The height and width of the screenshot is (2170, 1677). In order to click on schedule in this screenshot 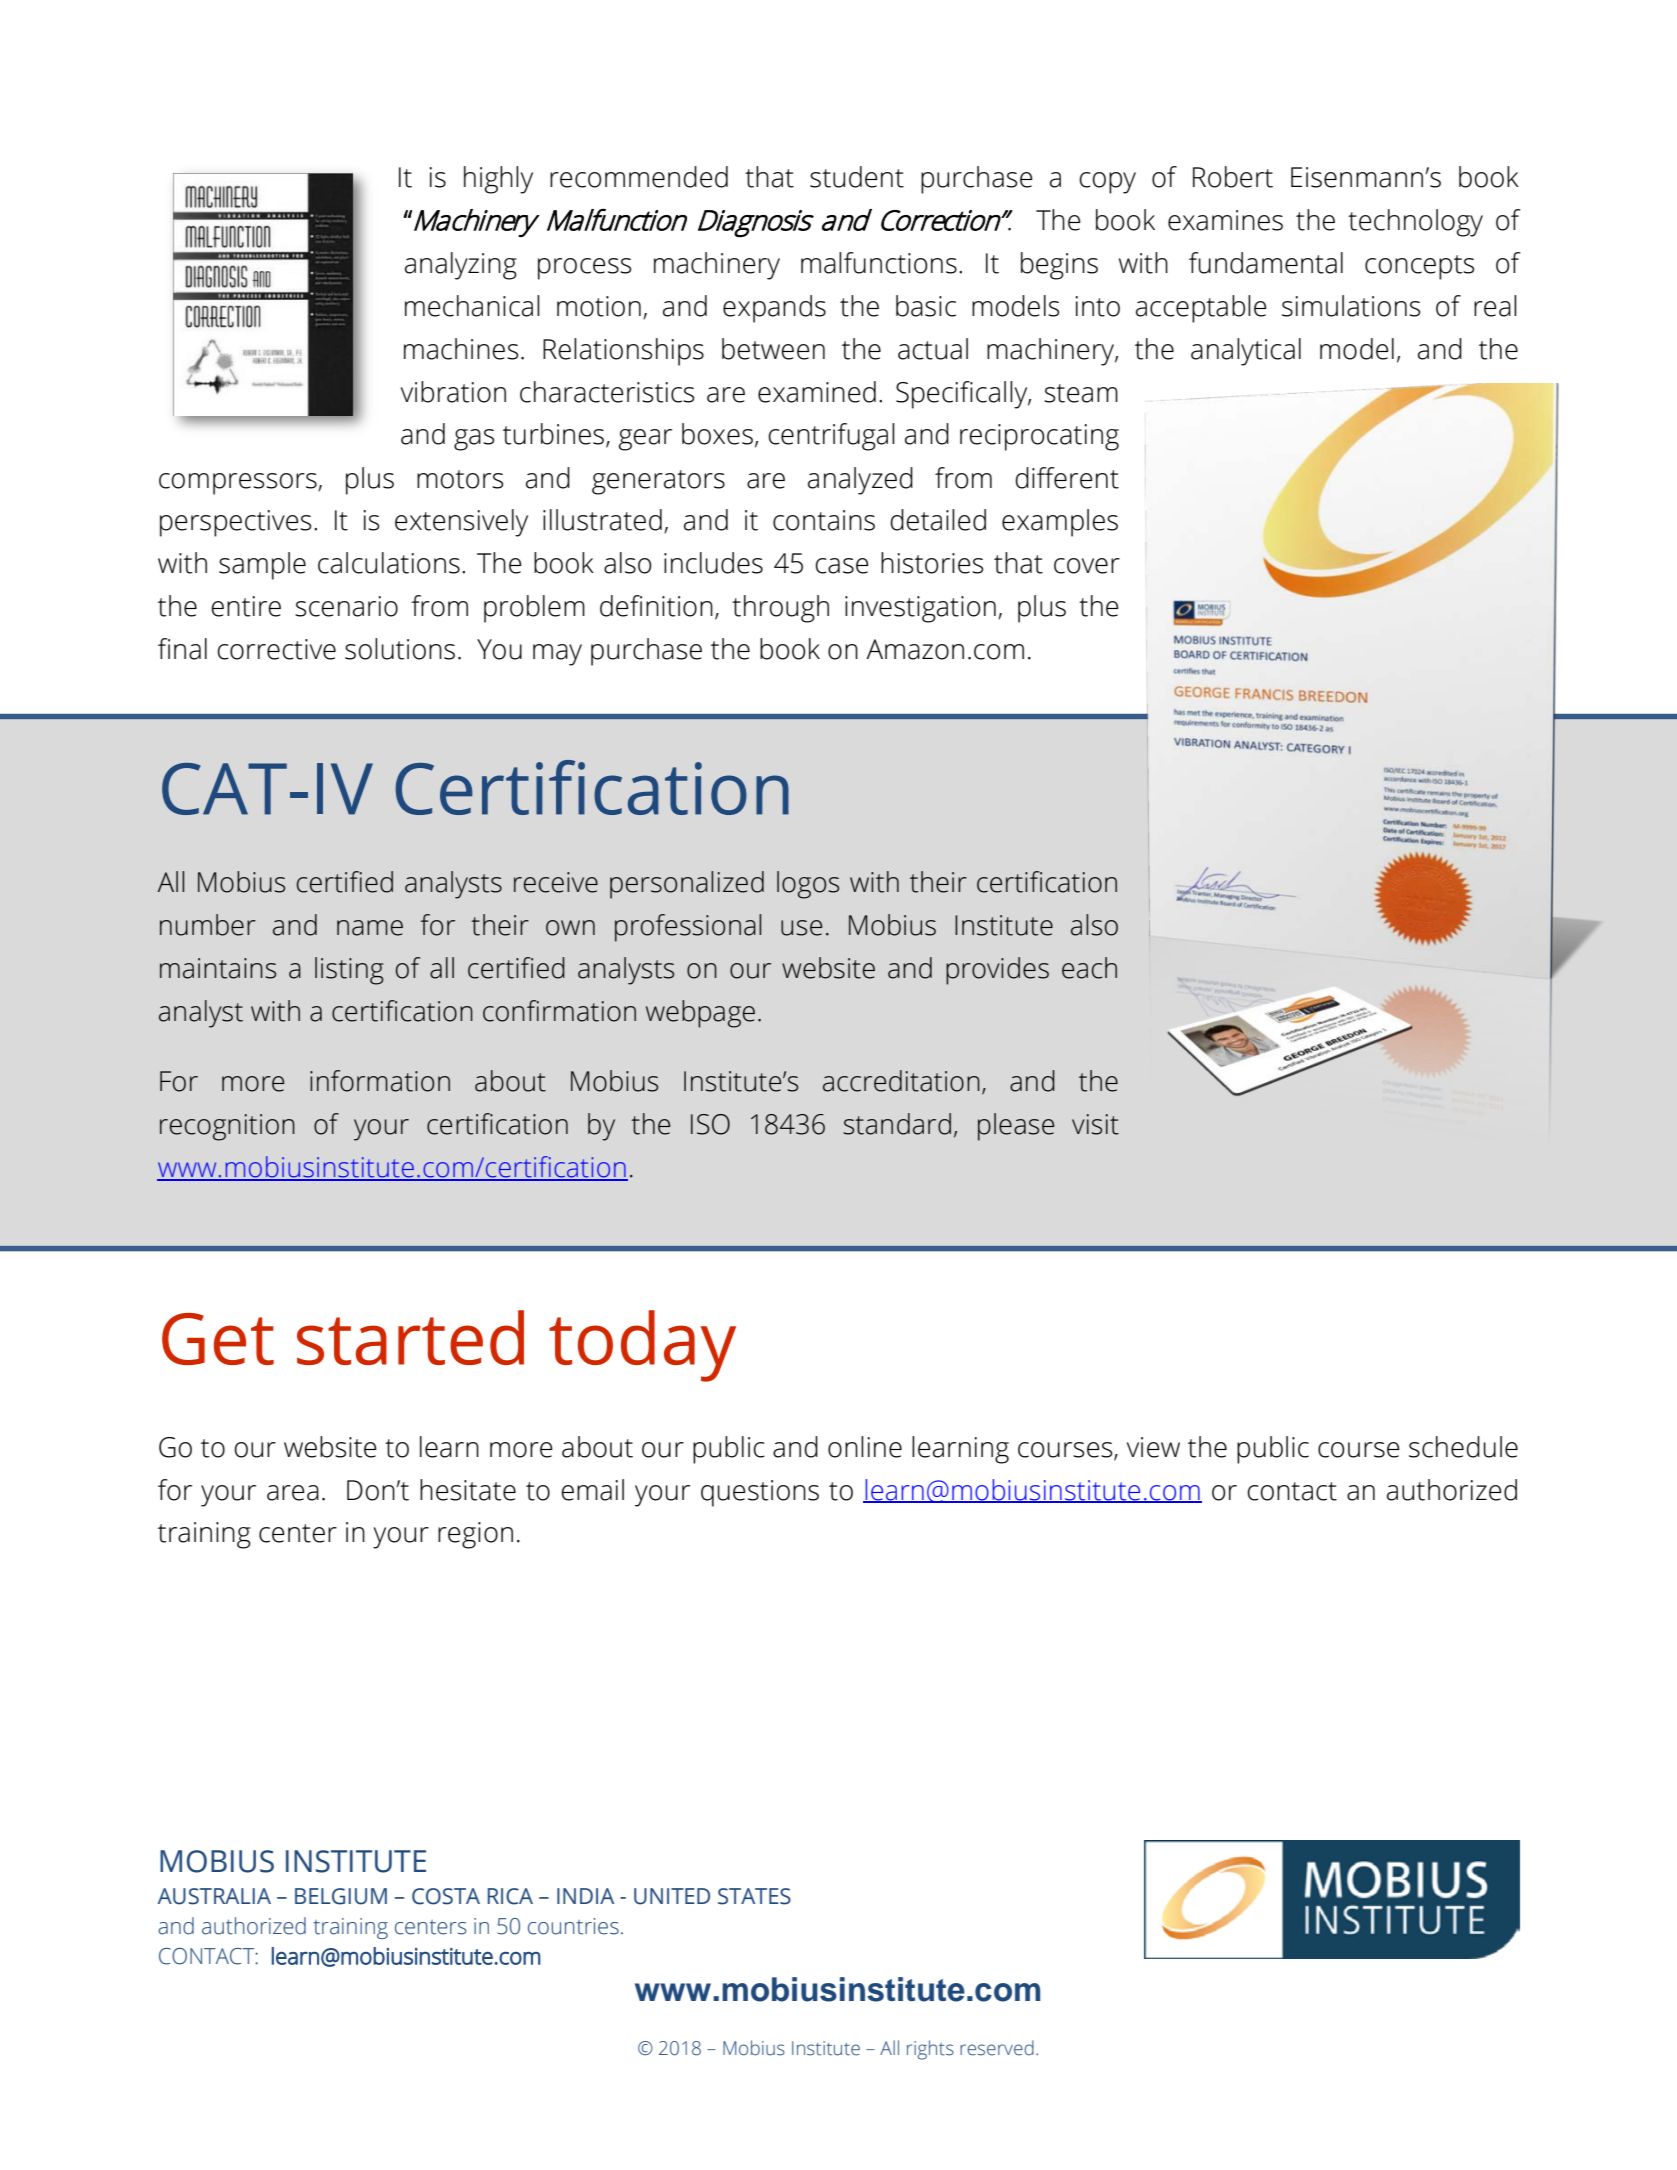, I will do `click(1463, 1447)`.
